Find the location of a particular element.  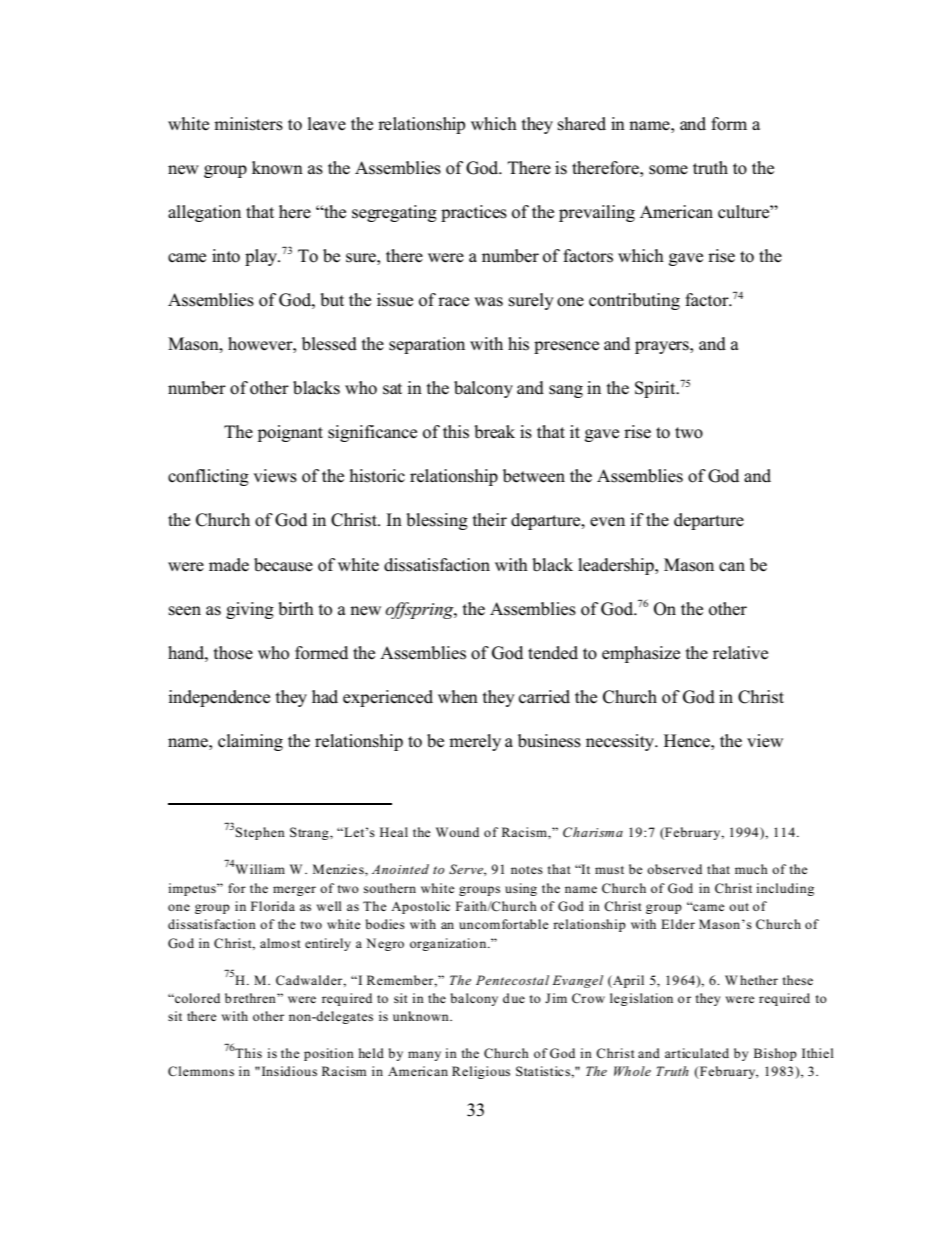

practices is located at coordinates (474, 213).
